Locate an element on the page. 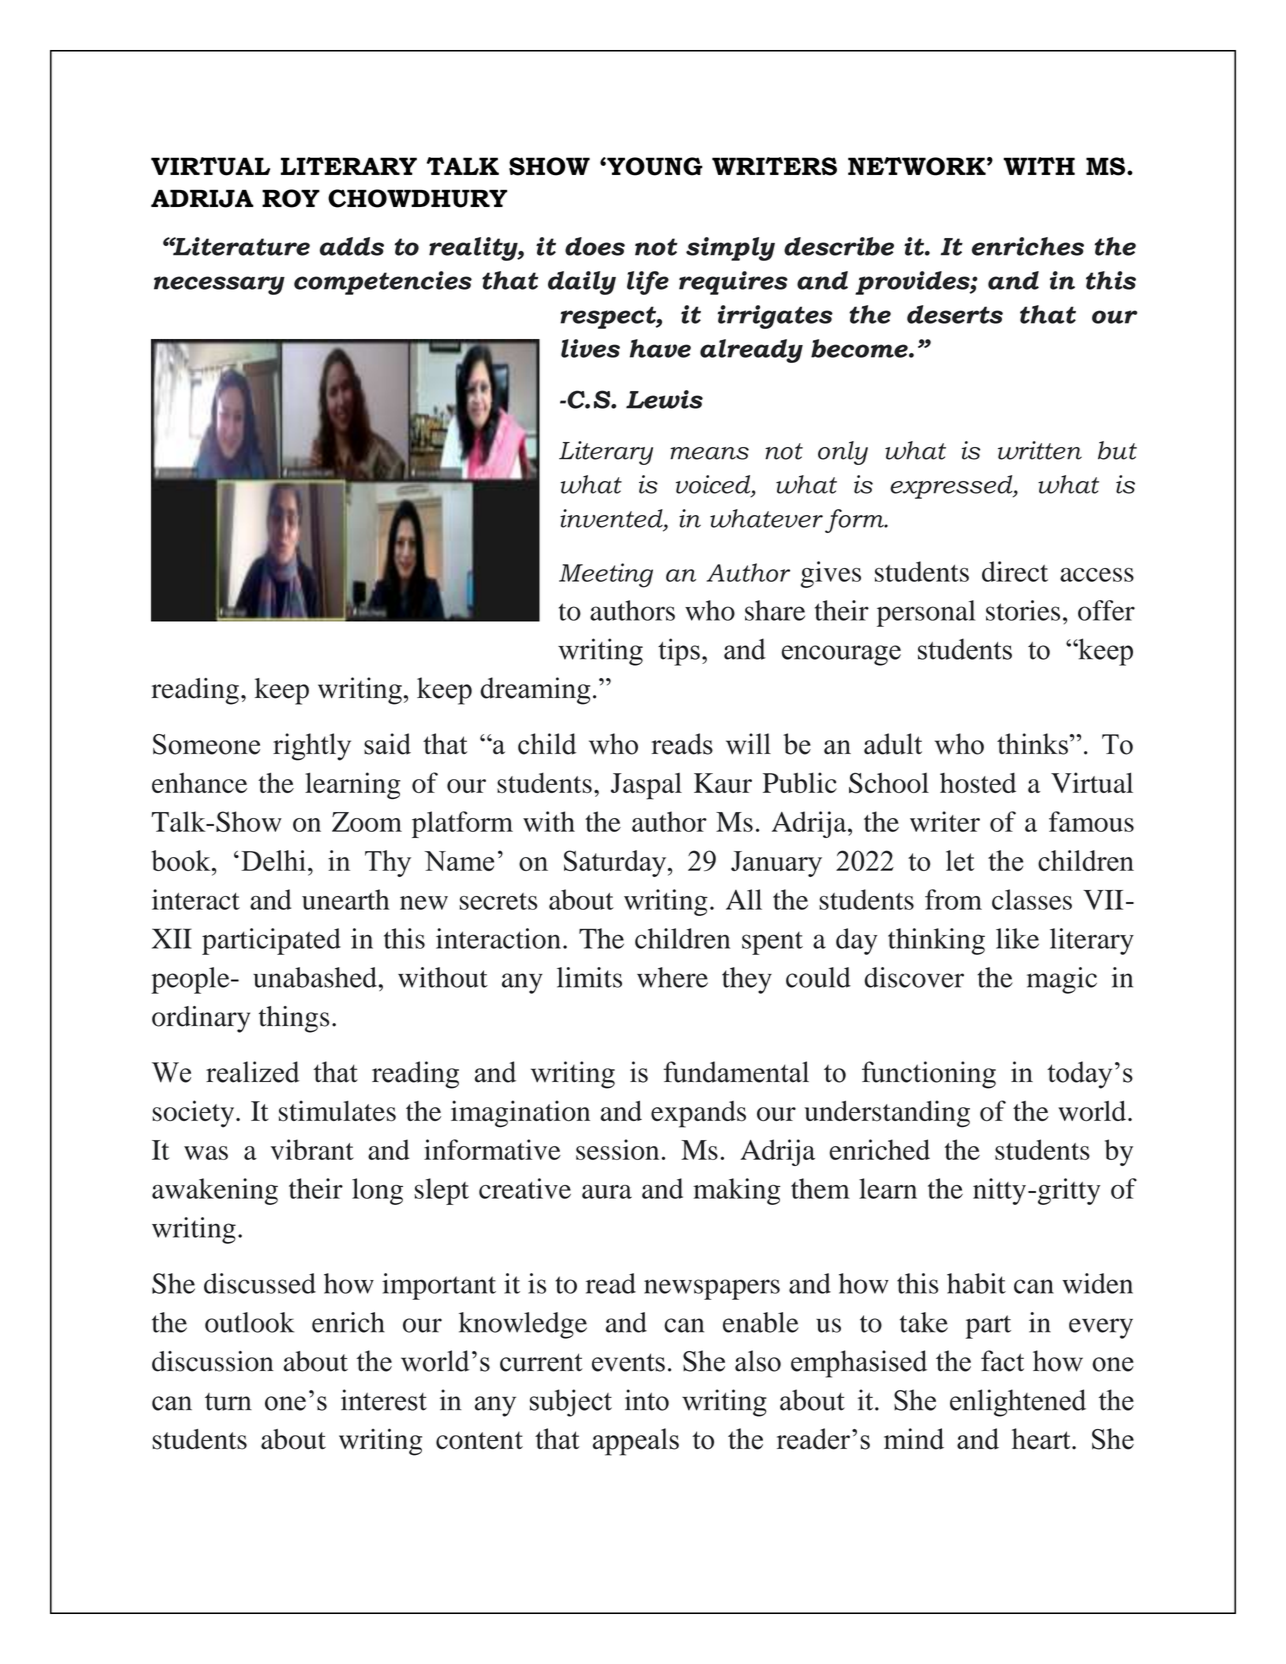  like is located at coordinates (1017, 938).
